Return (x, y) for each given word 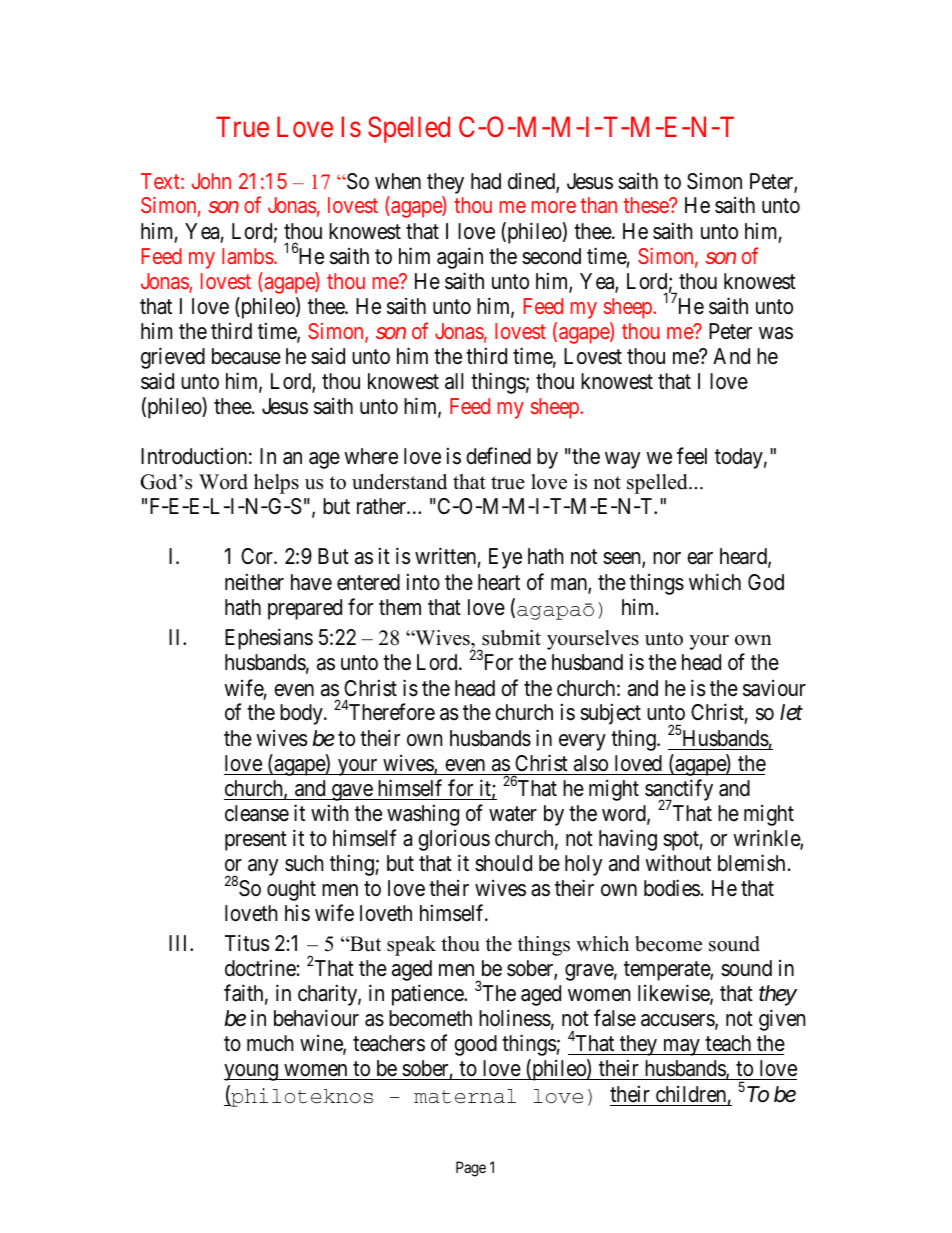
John (211, 181)
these (647, 205)
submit (511, 638)
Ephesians (269, 639)
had (486, 181)
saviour (774, 688)
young (252, 1072)
